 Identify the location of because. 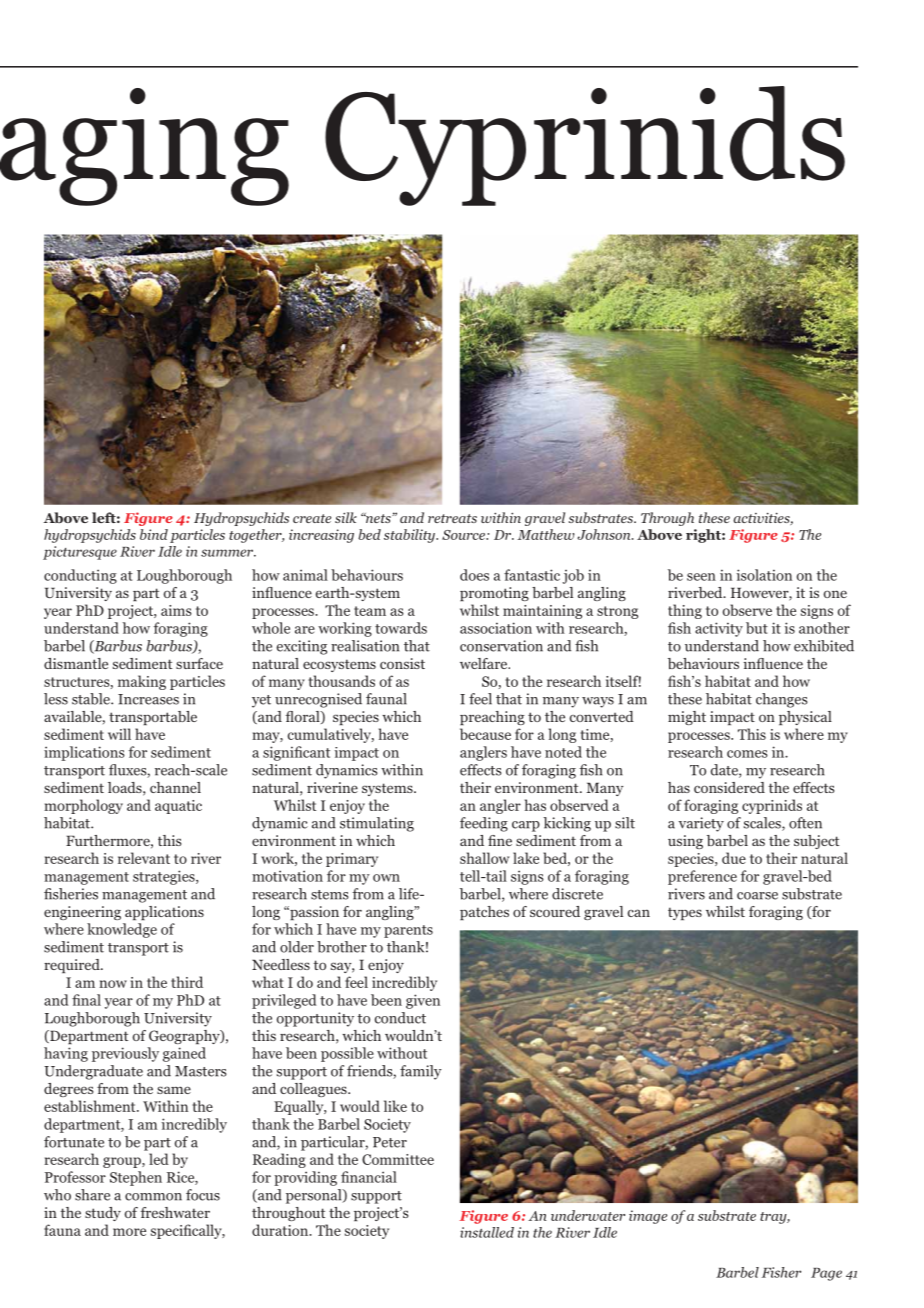
(485, 734).
